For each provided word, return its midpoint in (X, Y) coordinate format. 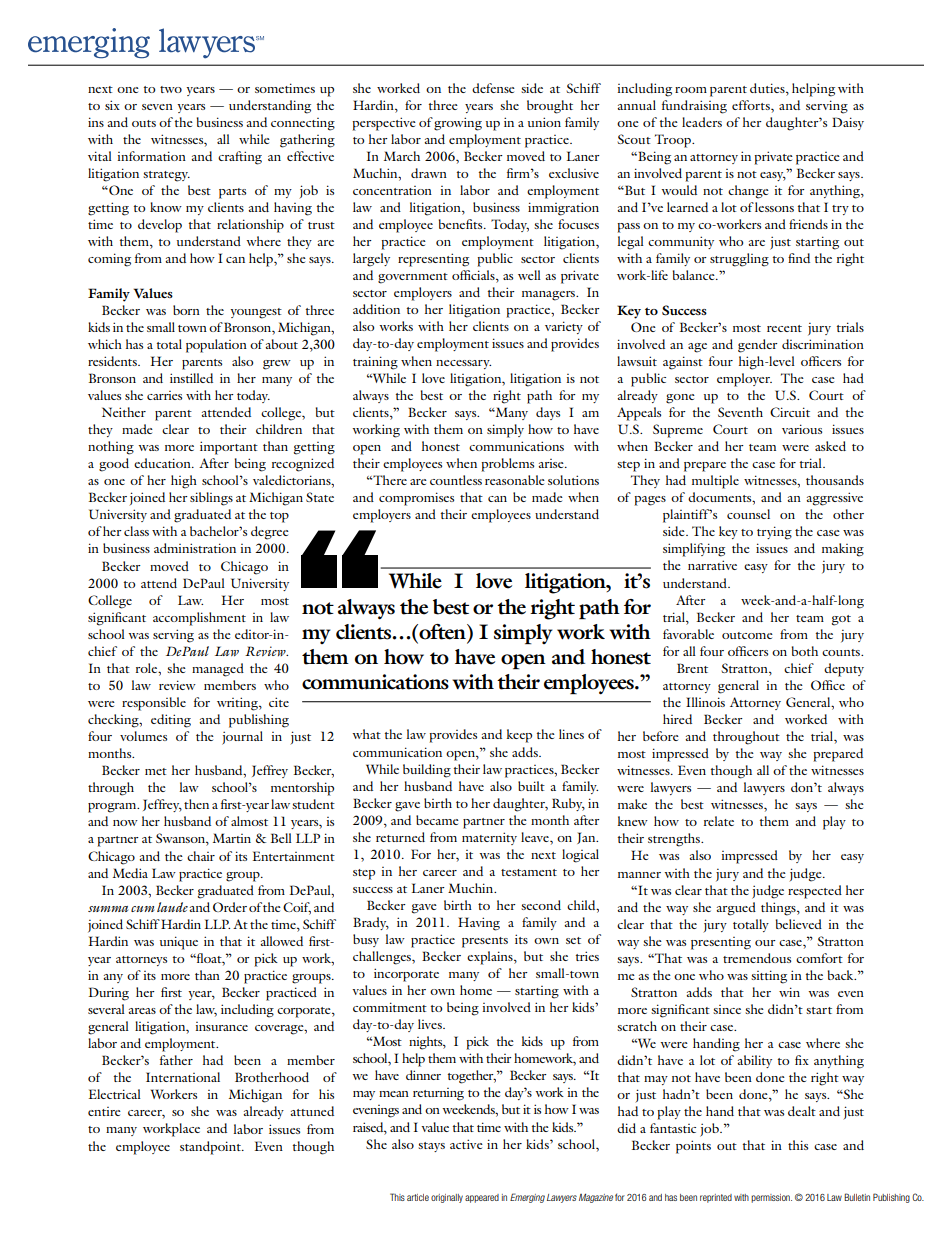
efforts (752, 105)
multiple (715, 482)
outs (144, 123)
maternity (489, 838)
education (163, 463)
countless (456, 480)
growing (458, 124)
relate (719, 821)
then (196, 804)
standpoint (211, 1148)
